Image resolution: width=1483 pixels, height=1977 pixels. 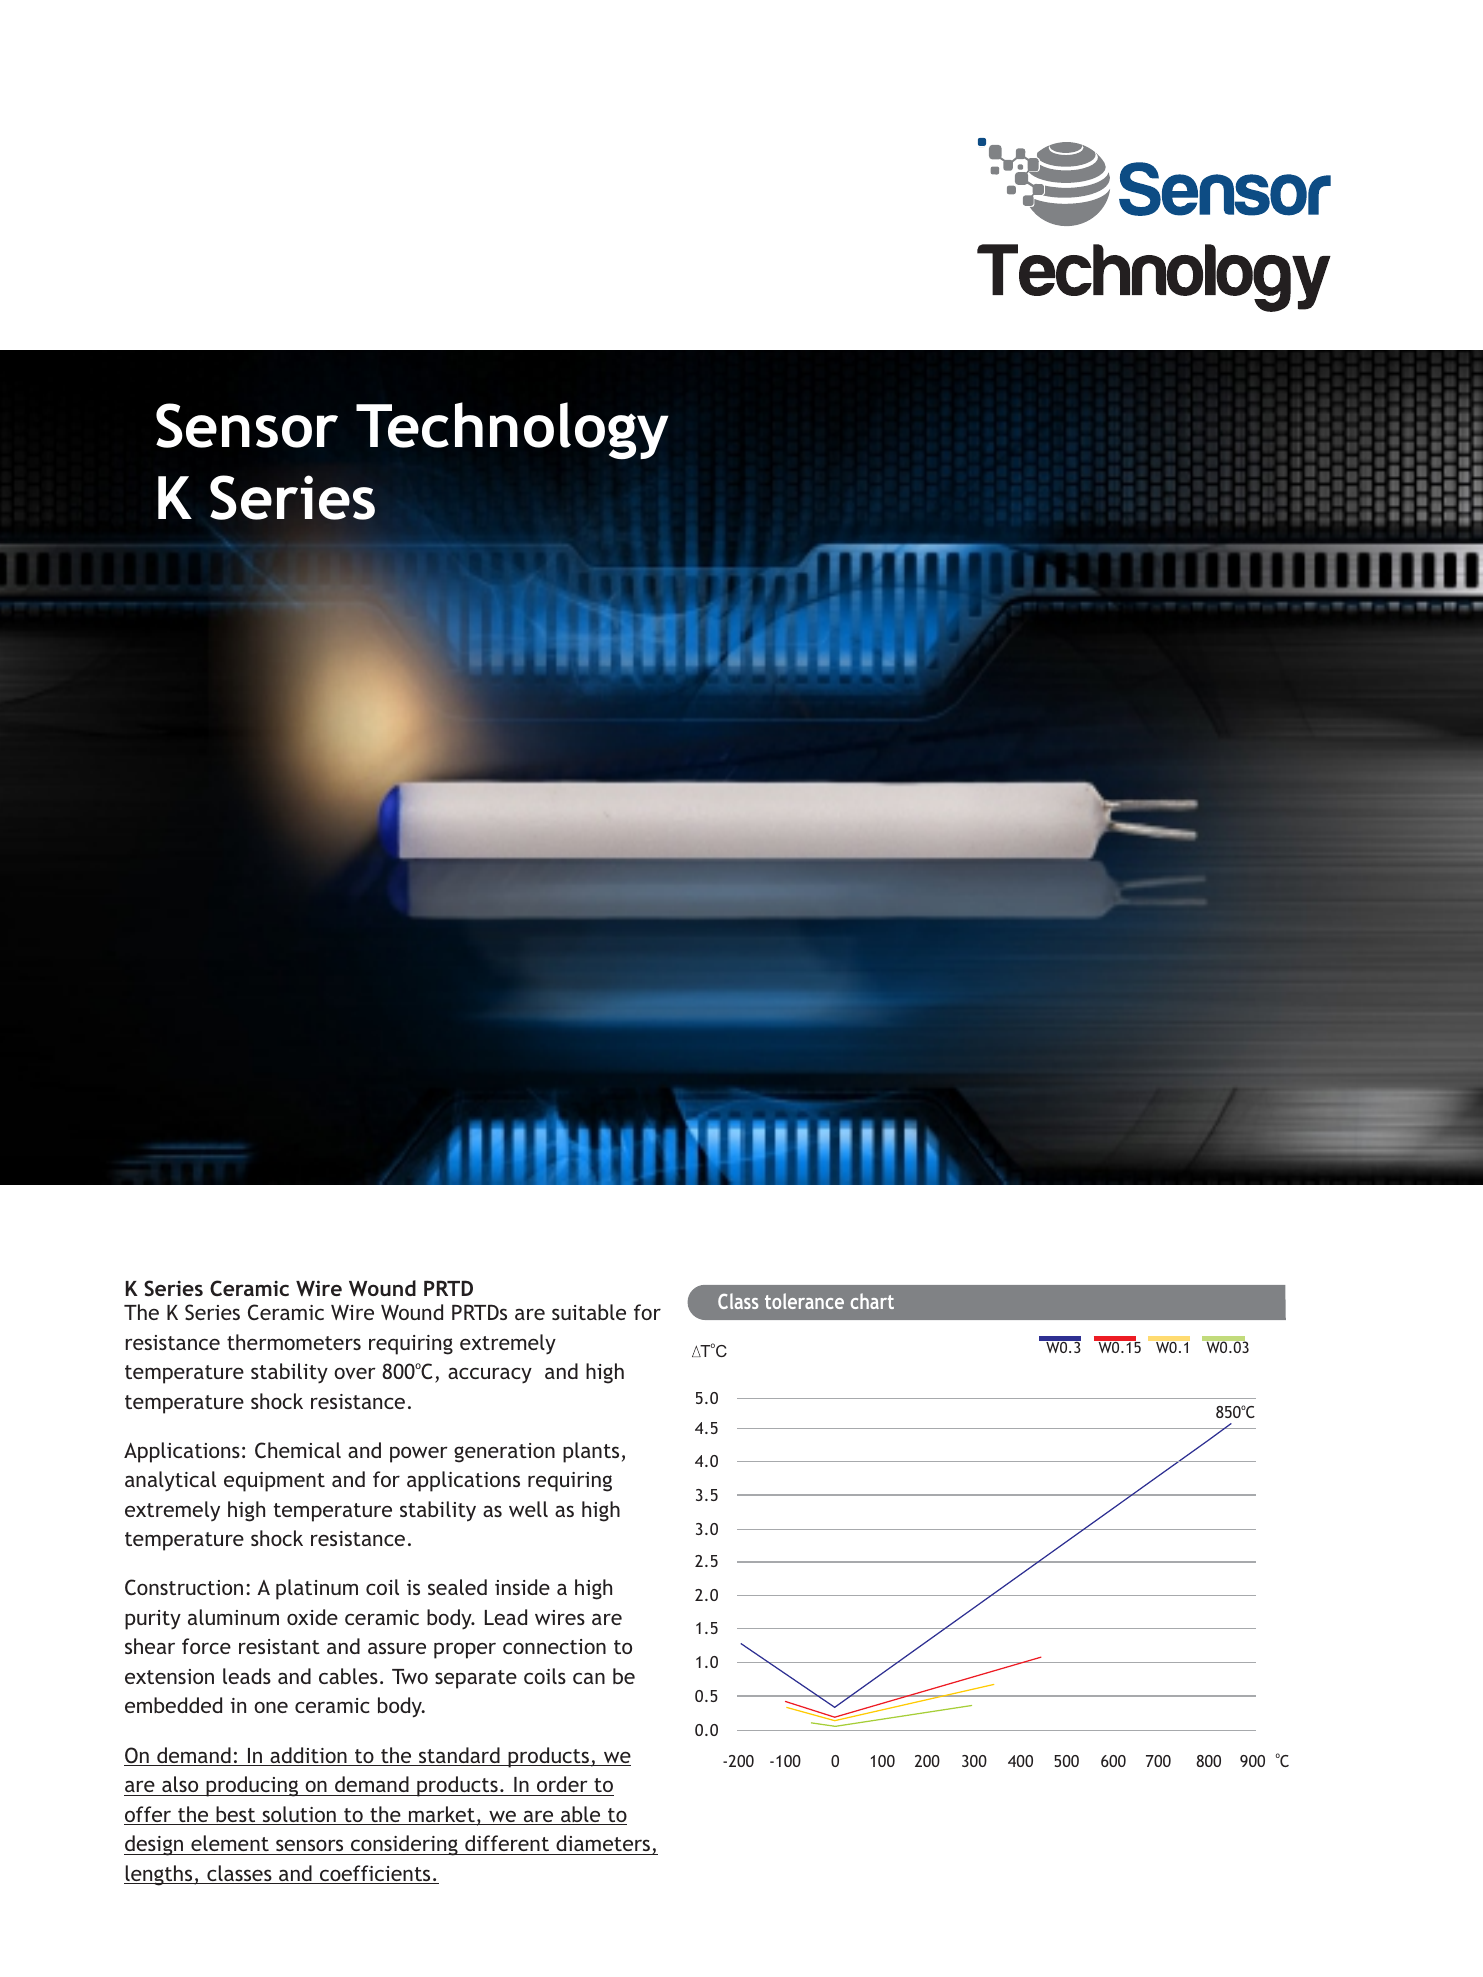 I want to click on chart, so click(x=872, y=1301).
